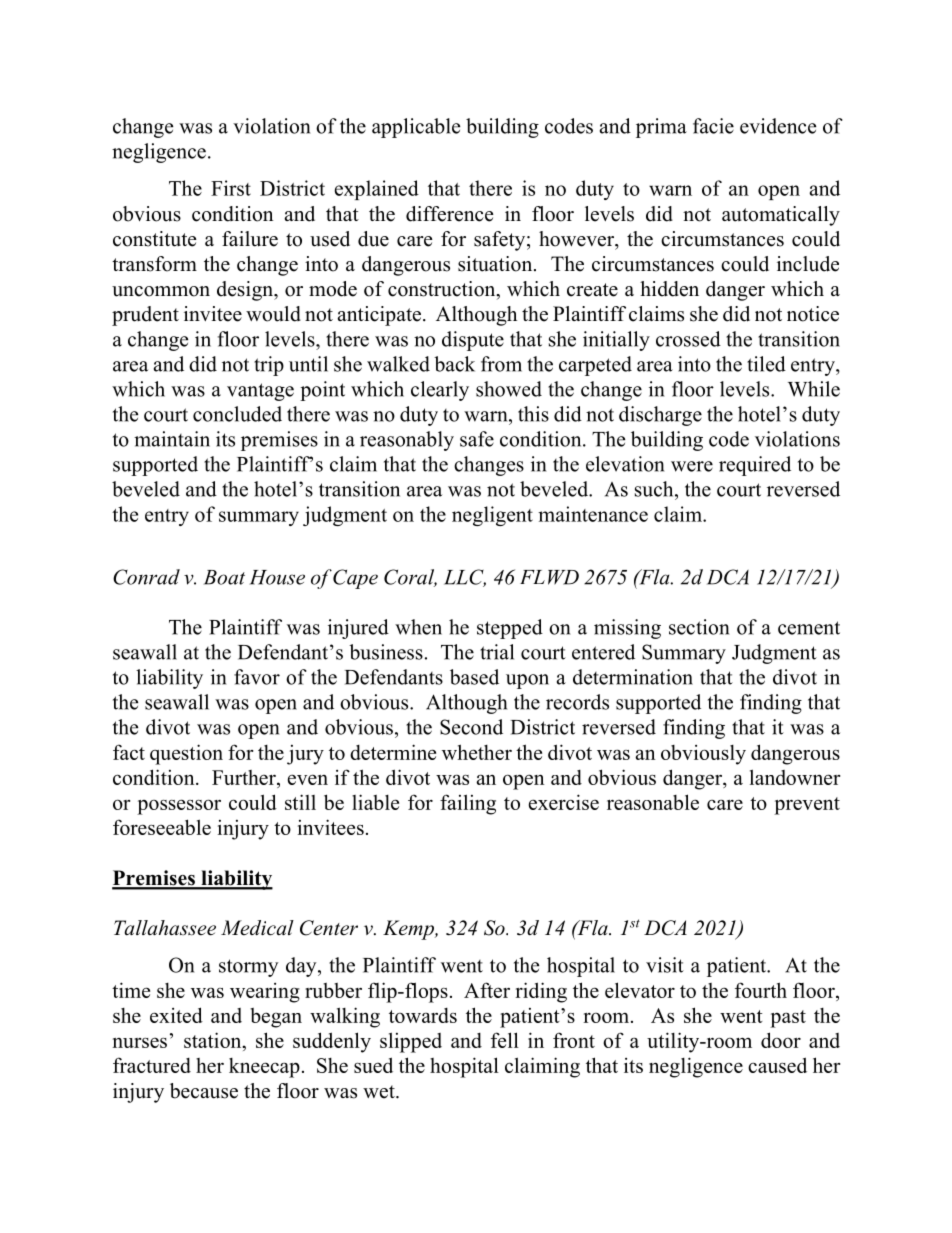  Describe the element at coordinates (766, 364) in the document. I see `tiled` at that location.
